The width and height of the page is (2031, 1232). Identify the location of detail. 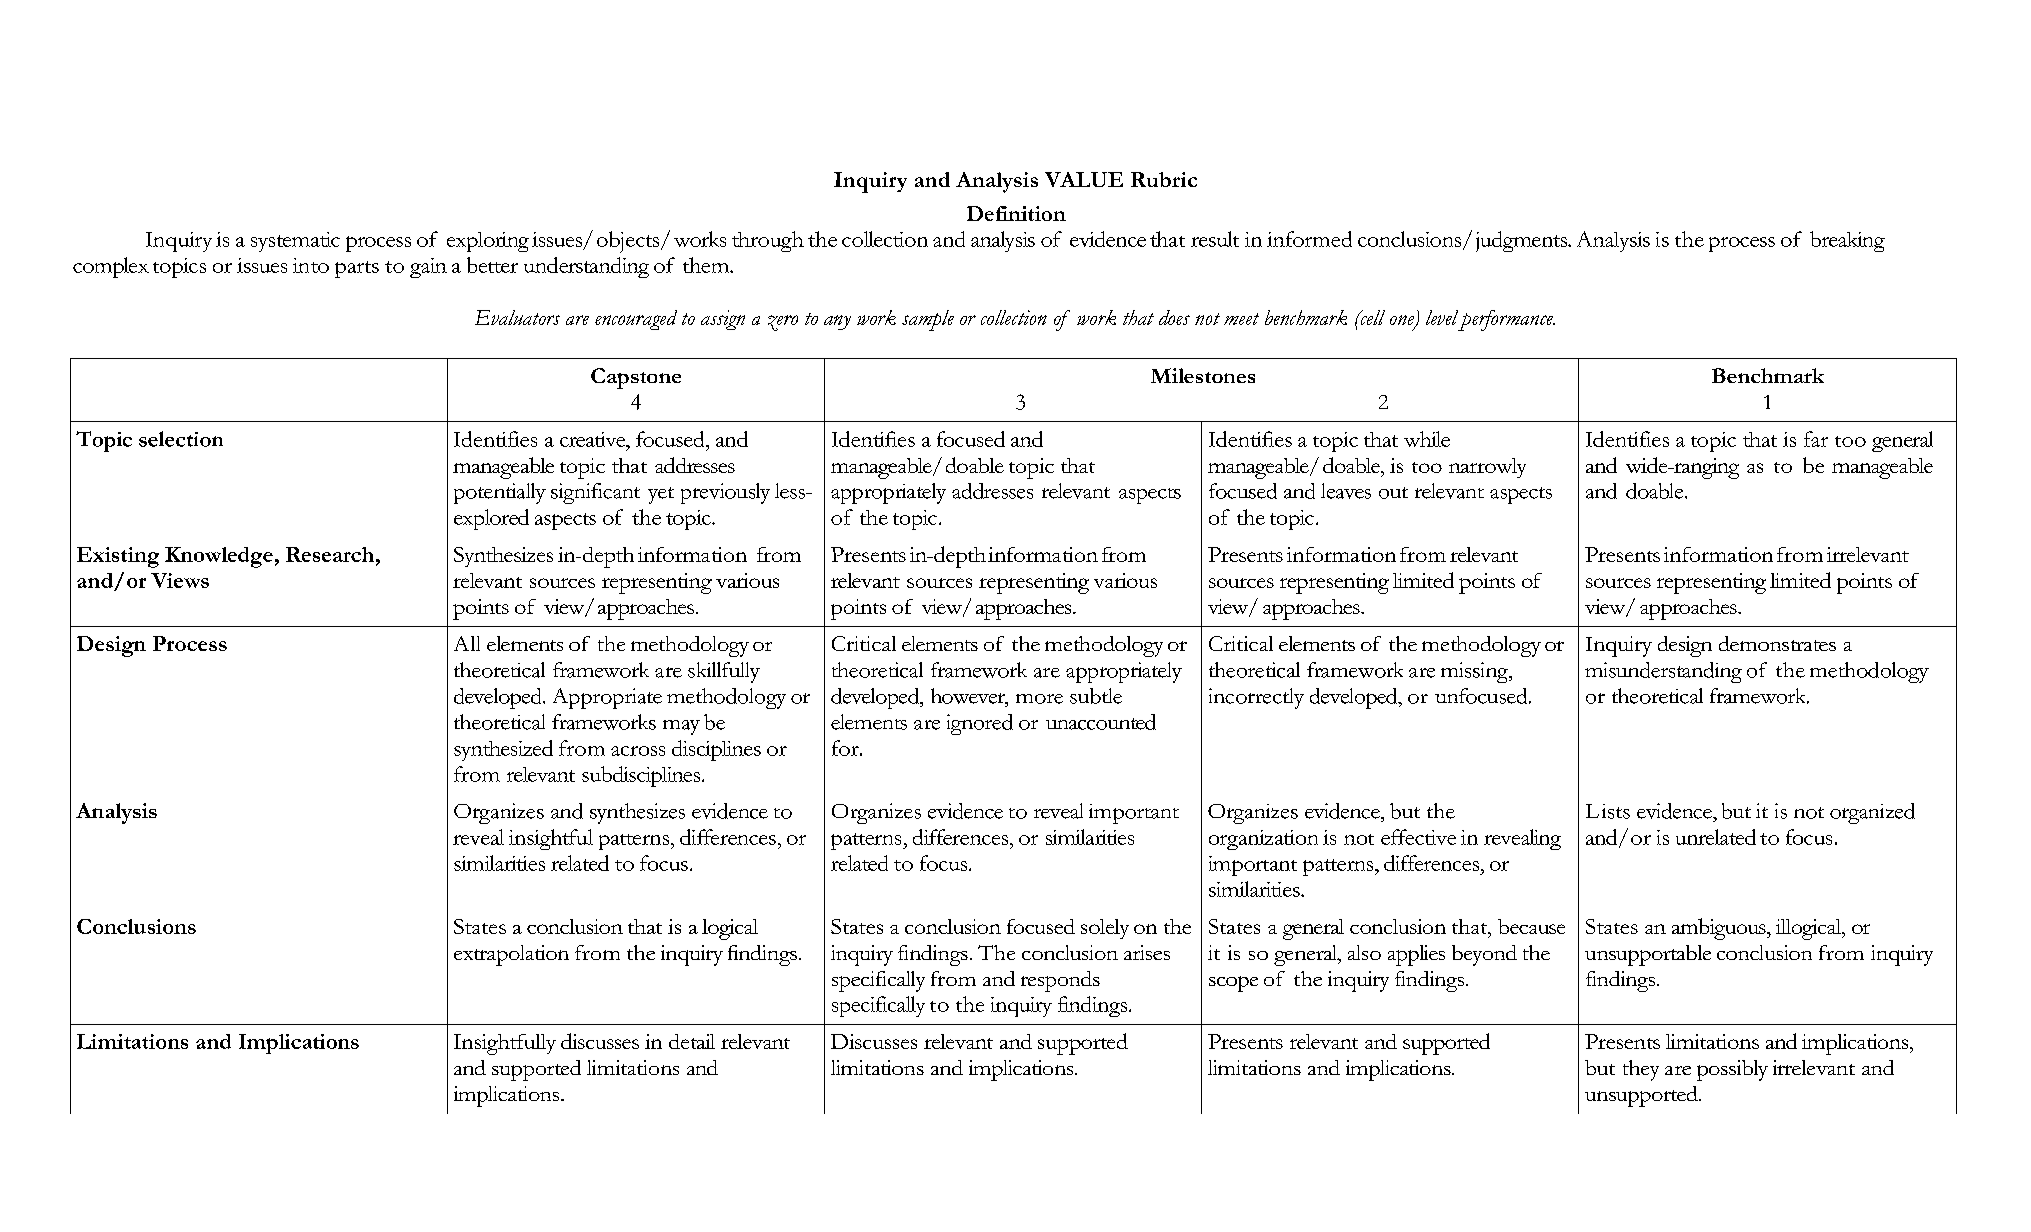
(692, 1041).
